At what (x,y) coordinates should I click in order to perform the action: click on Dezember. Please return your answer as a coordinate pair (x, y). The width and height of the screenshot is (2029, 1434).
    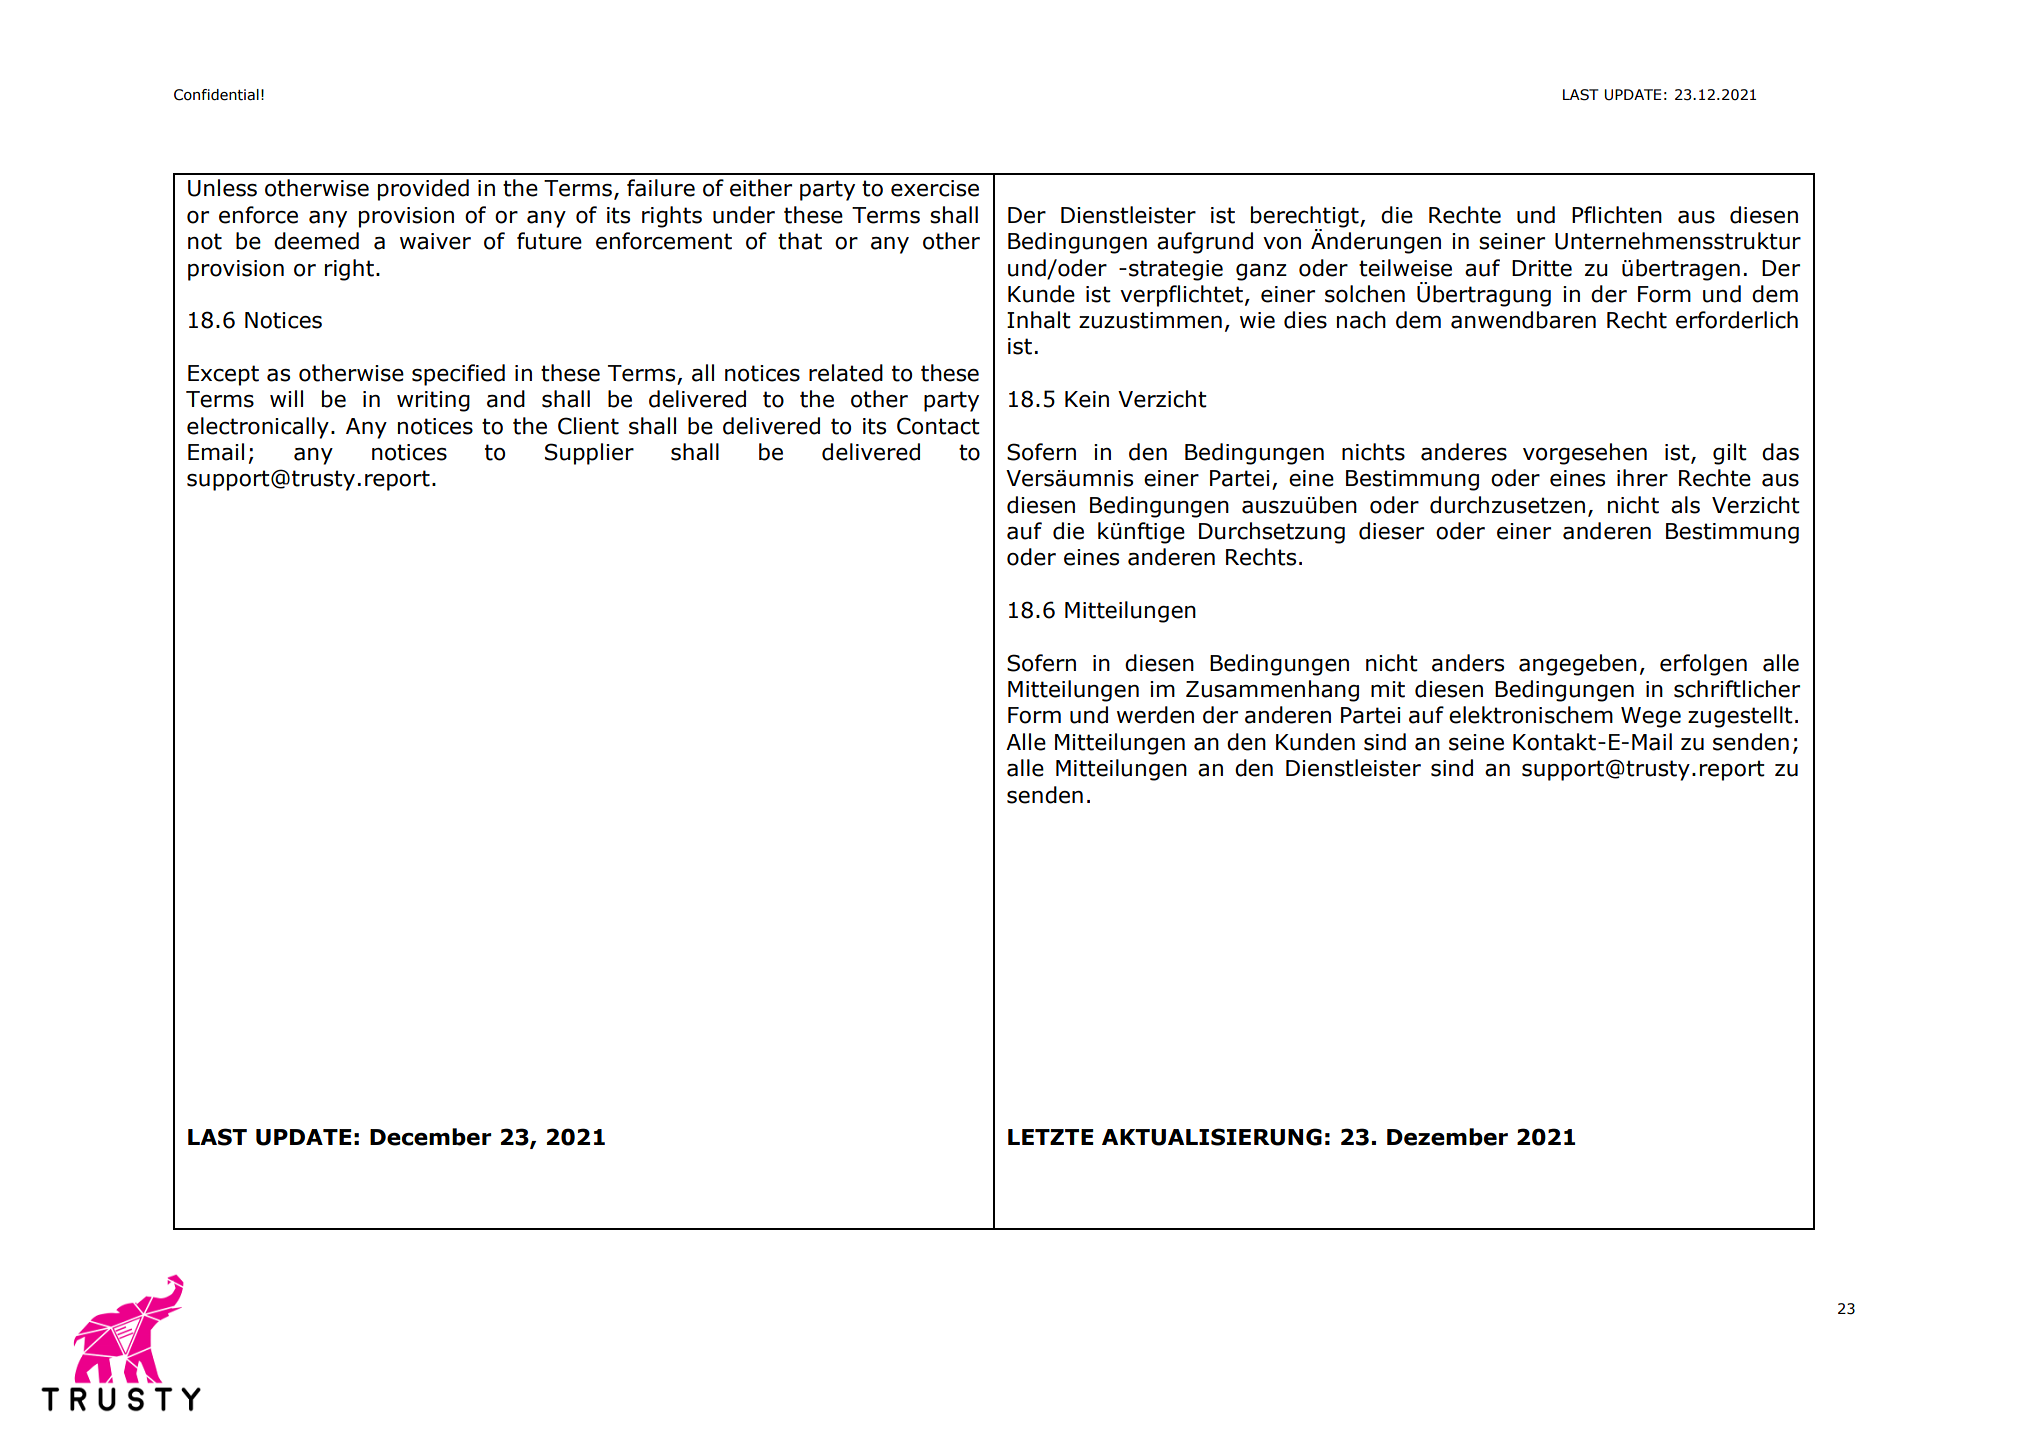
    Looking at the image, I should click on (1447, 1137).
